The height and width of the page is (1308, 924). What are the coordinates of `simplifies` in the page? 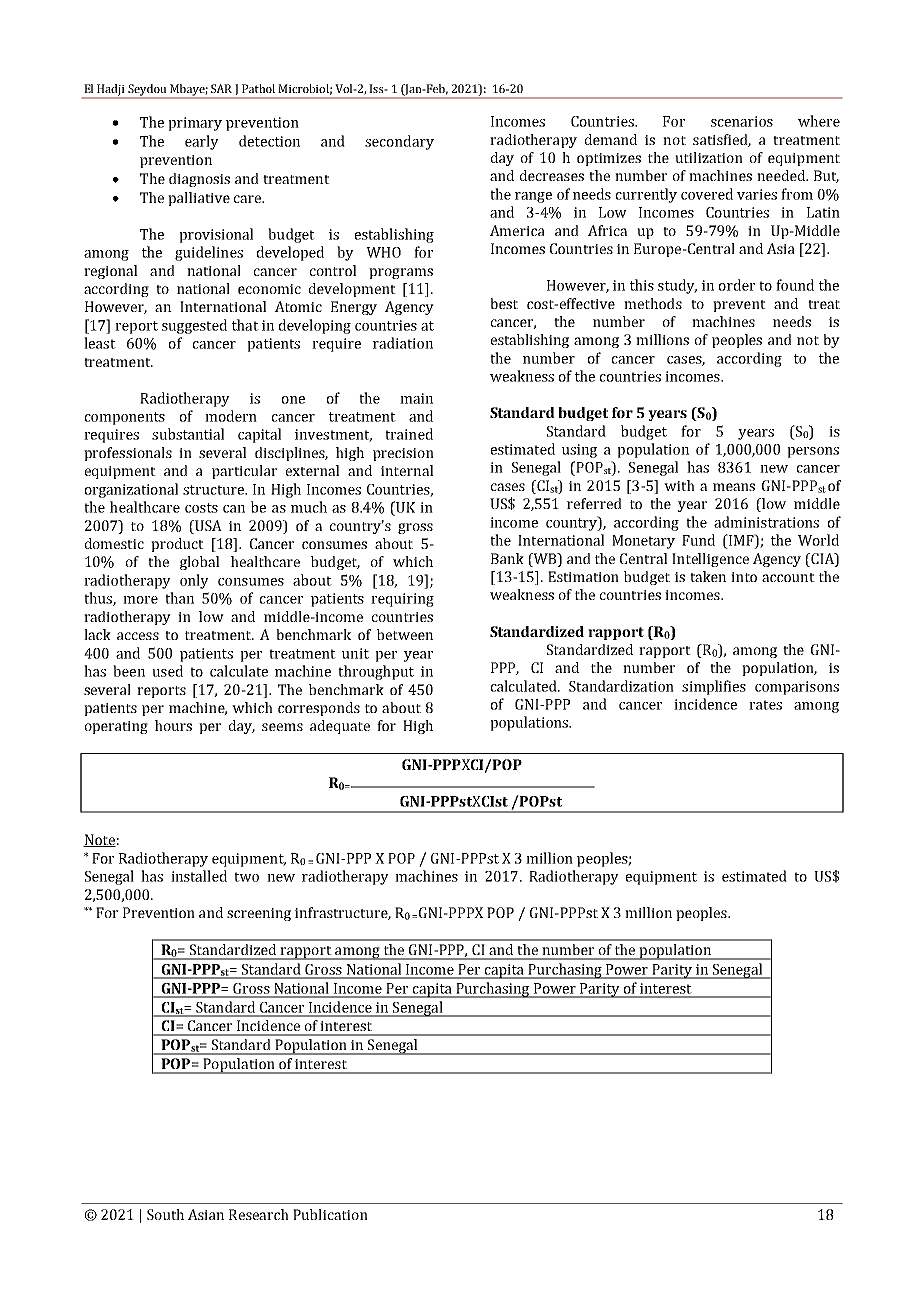 It's located at (714, 687).
